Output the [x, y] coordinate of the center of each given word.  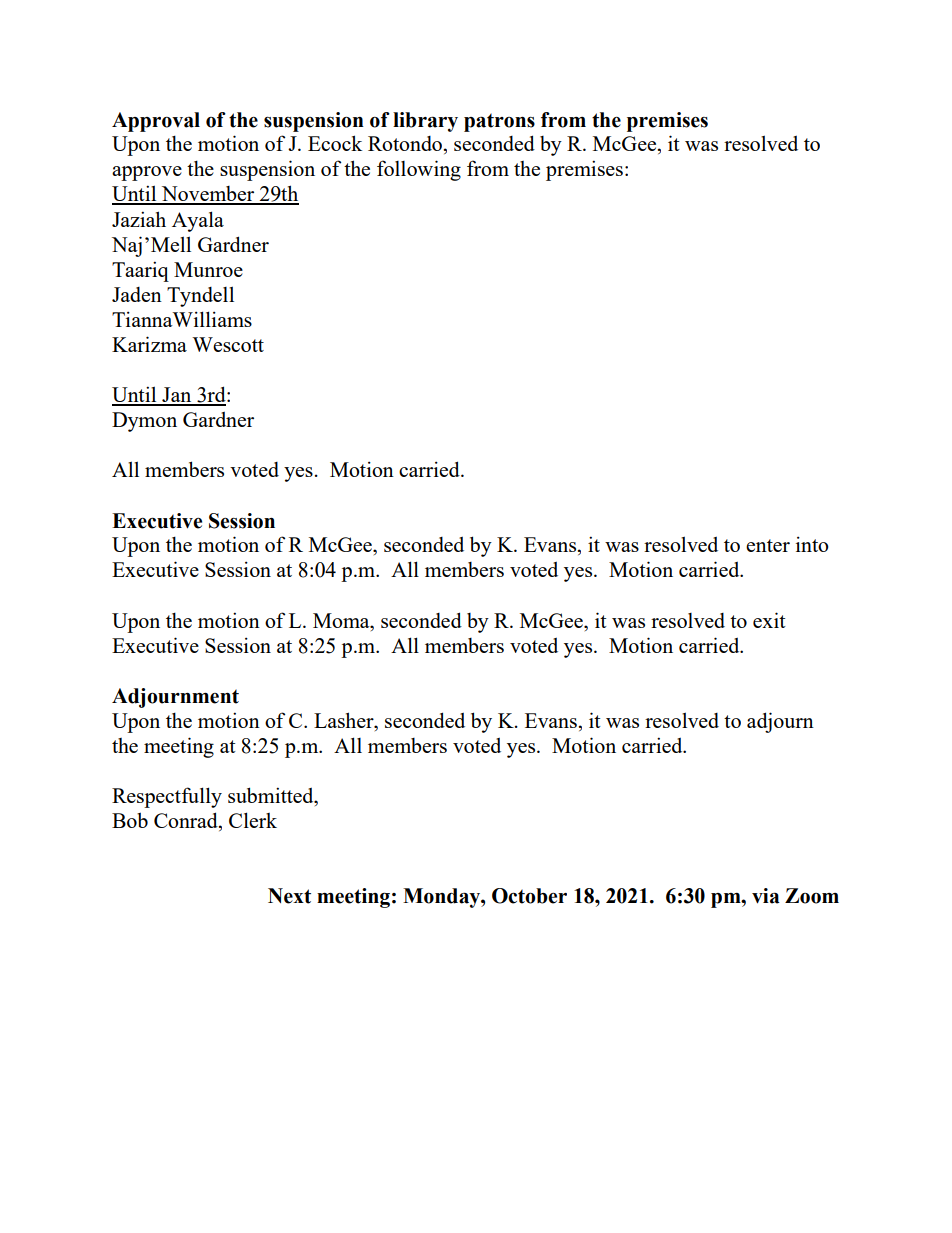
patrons [499, 122]
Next [289, 896]
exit [769, 620]
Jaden [137, 294]
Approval [156, 122]
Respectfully [167, 797]
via [766, 896]
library [425, 122]
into [812, 544]
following [419, 170]
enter [768, 545]
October [529, 896]
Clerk [253, 820]
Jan [177, 396]
